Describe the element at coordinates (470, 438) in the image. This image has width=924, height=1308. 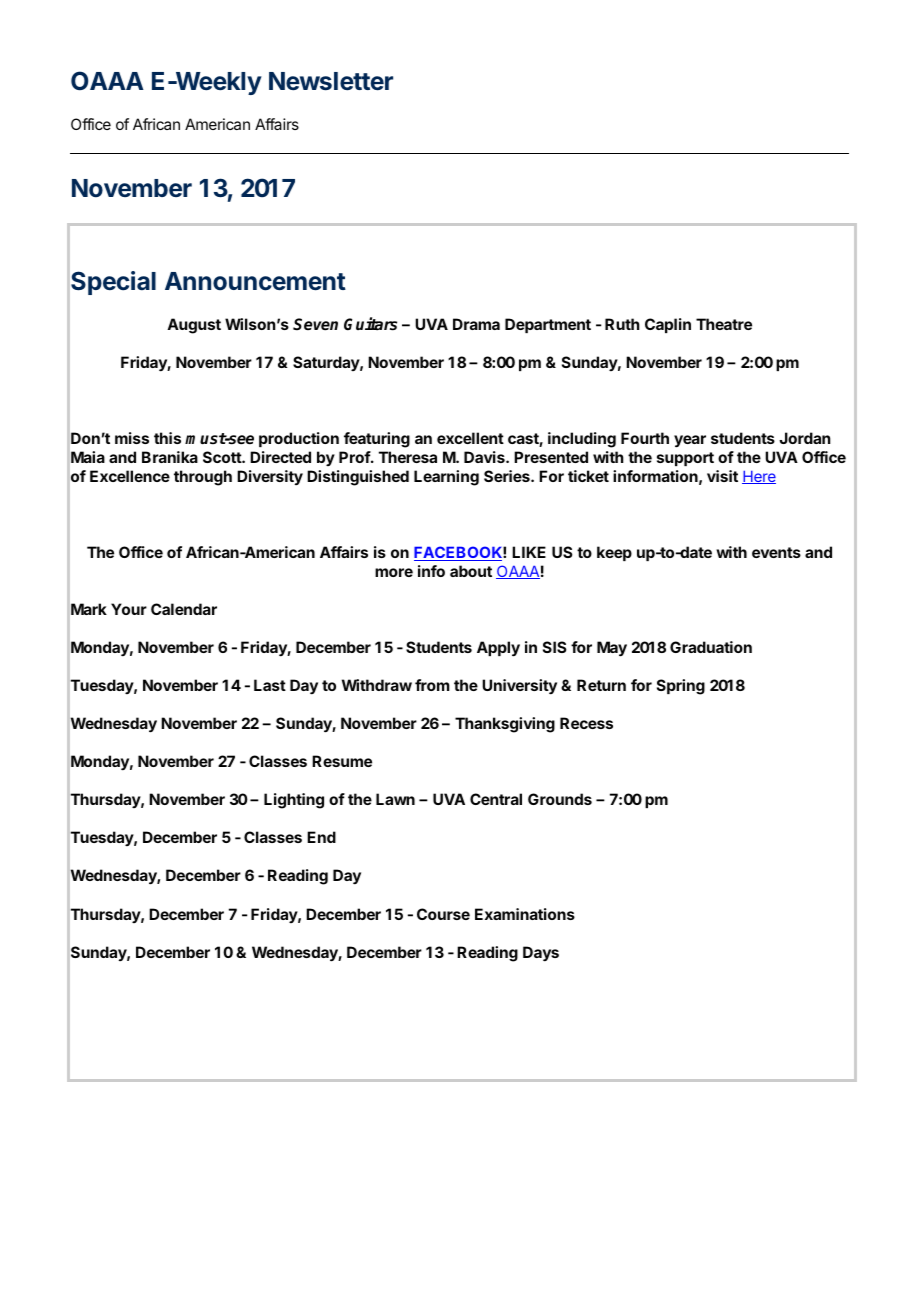
I see `excellent` at that location.
